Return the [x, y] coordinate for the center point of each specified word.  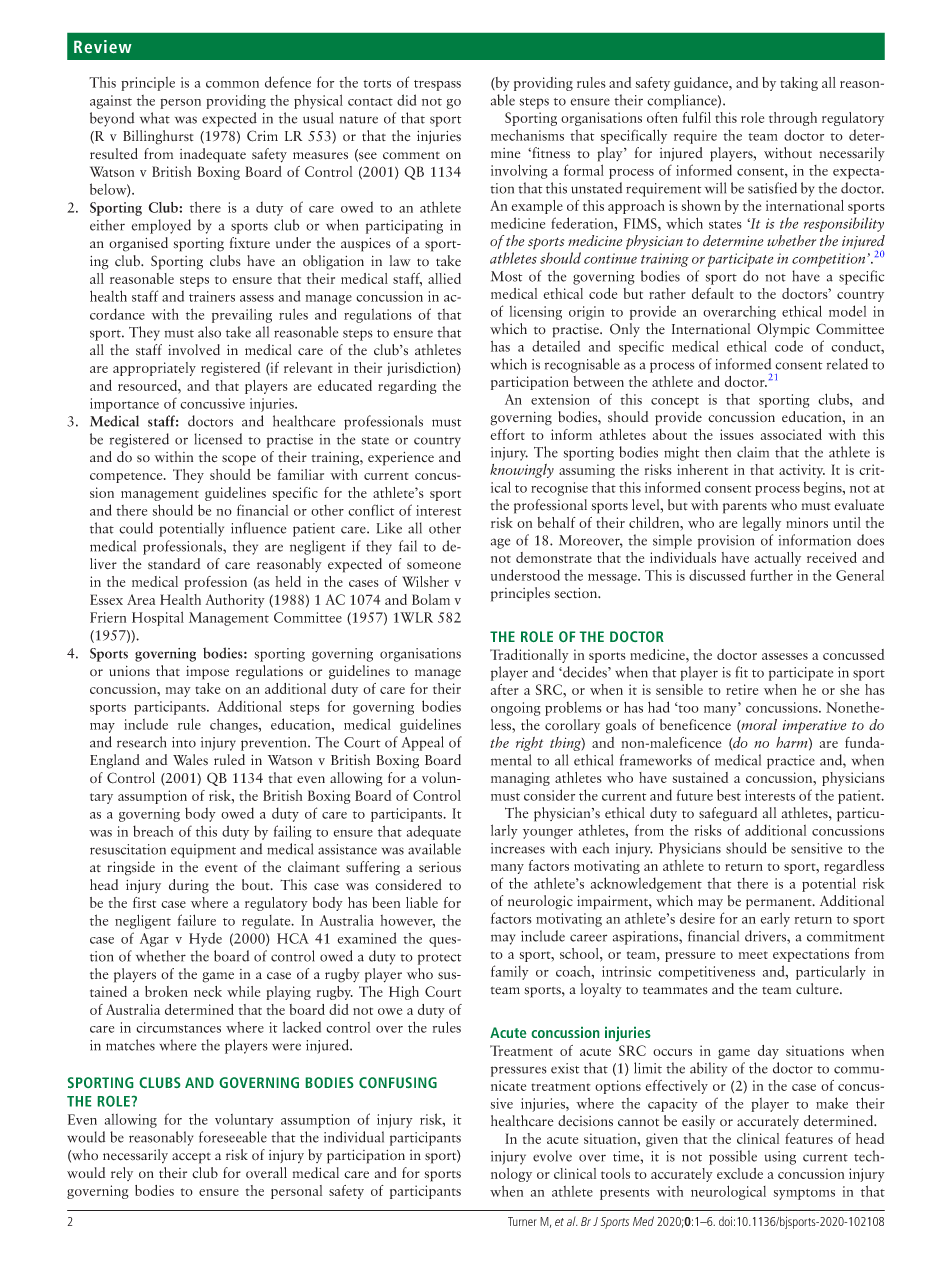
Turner [522, 1221]
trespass [437, 85]
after [504, 689]
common [232, 84]
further [771, 575]
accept [191, 1158]
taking [799, 84]
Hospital [158, 618]
